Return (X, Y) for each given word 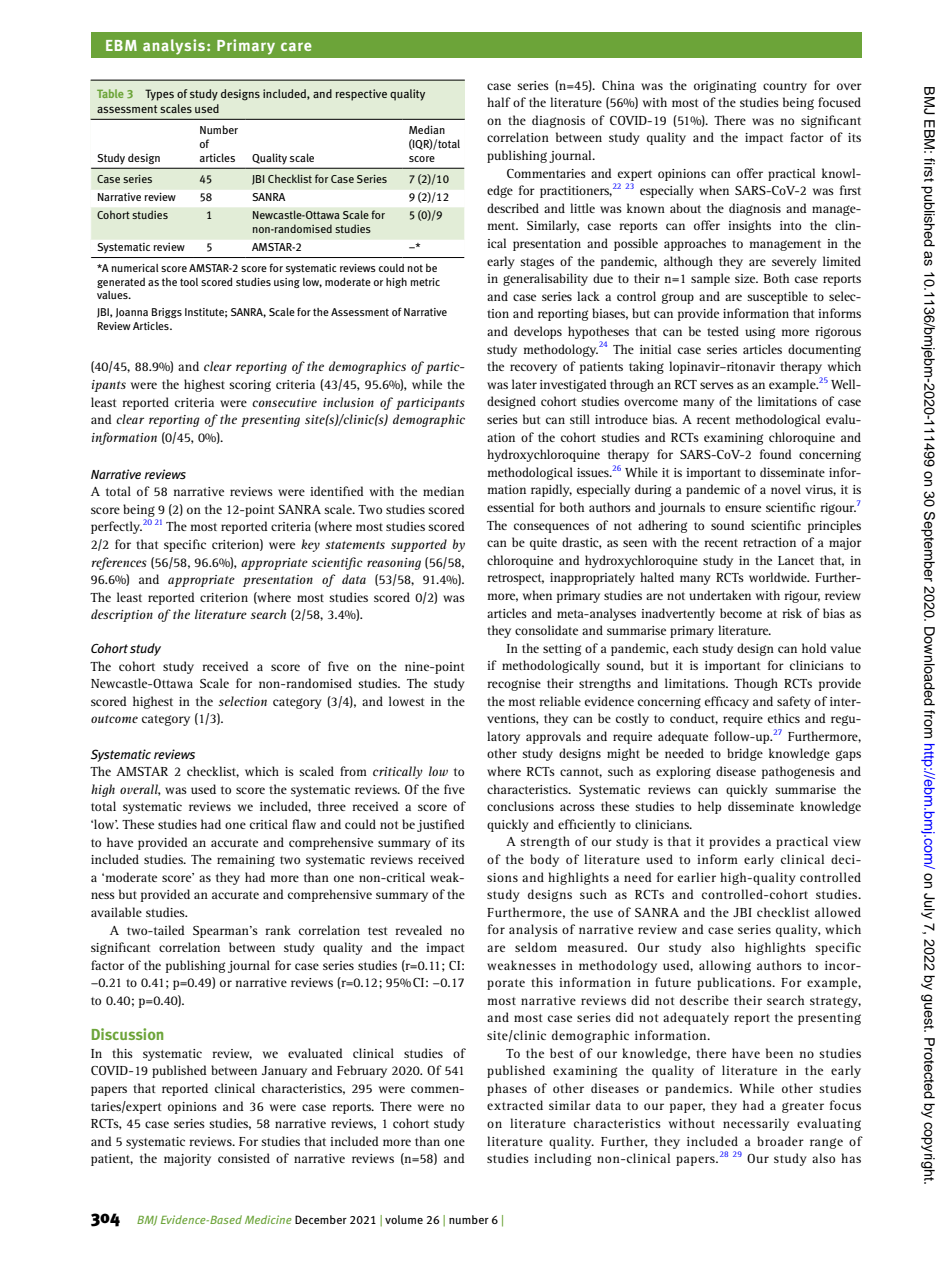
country (785, 87)
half (499, 102)
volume (404, 1219)
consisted (244, 1158)
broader (780, 1141)
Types (159, 95)
